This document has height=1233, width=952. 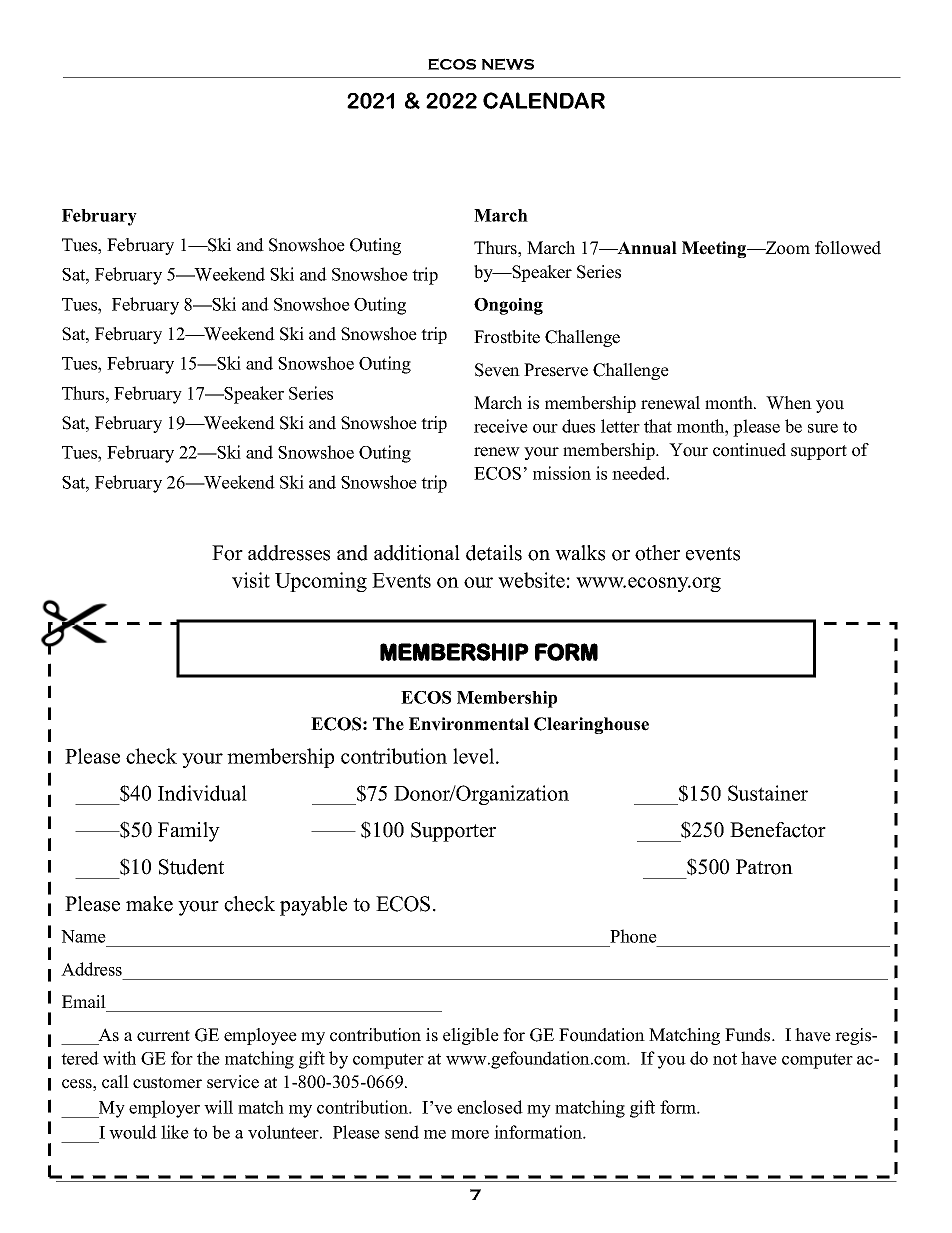 I want to click on NEWS, so click(x=508, y=64).
